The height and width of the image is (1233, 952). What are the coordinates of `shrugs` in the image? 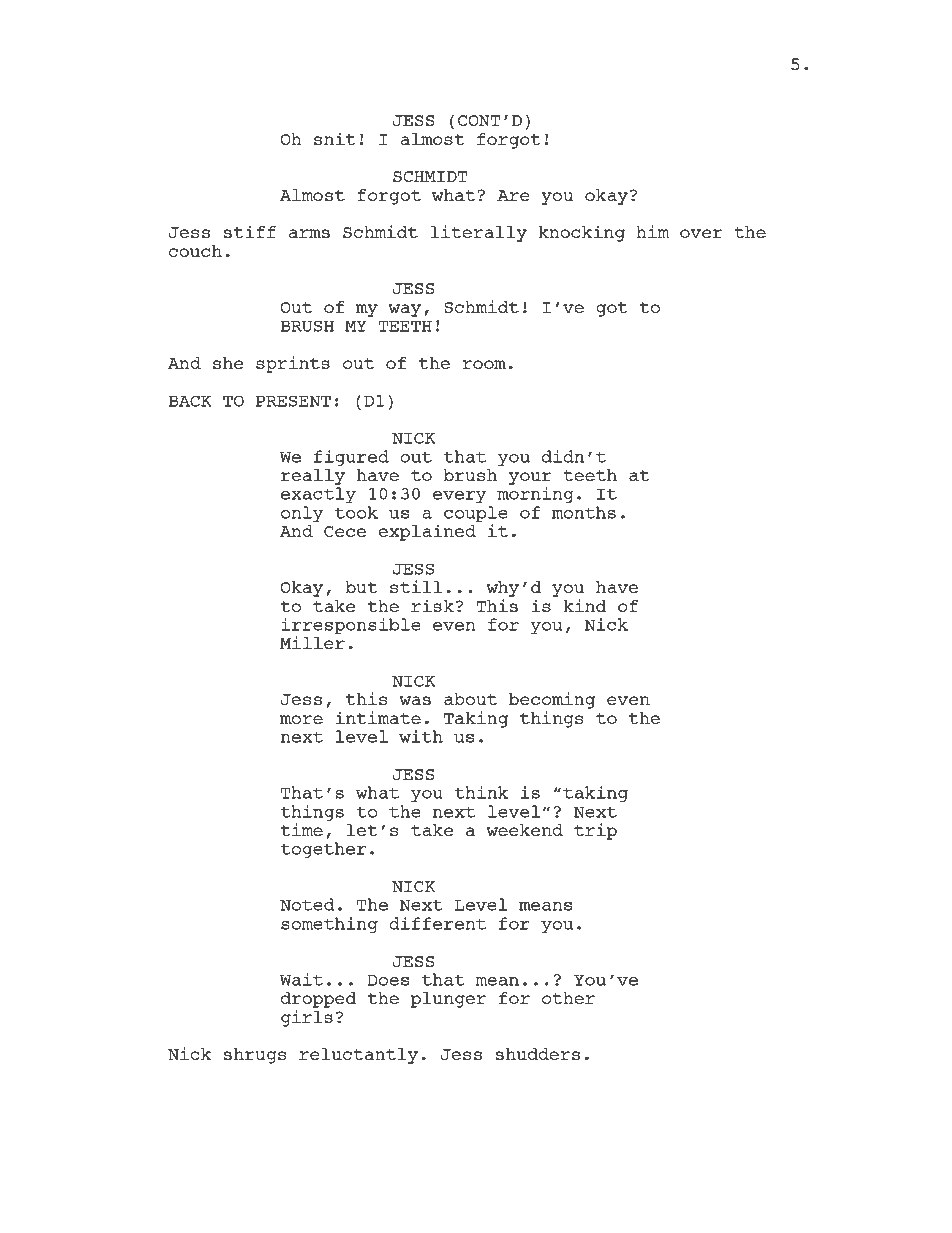 It's located at (255, 1056).
